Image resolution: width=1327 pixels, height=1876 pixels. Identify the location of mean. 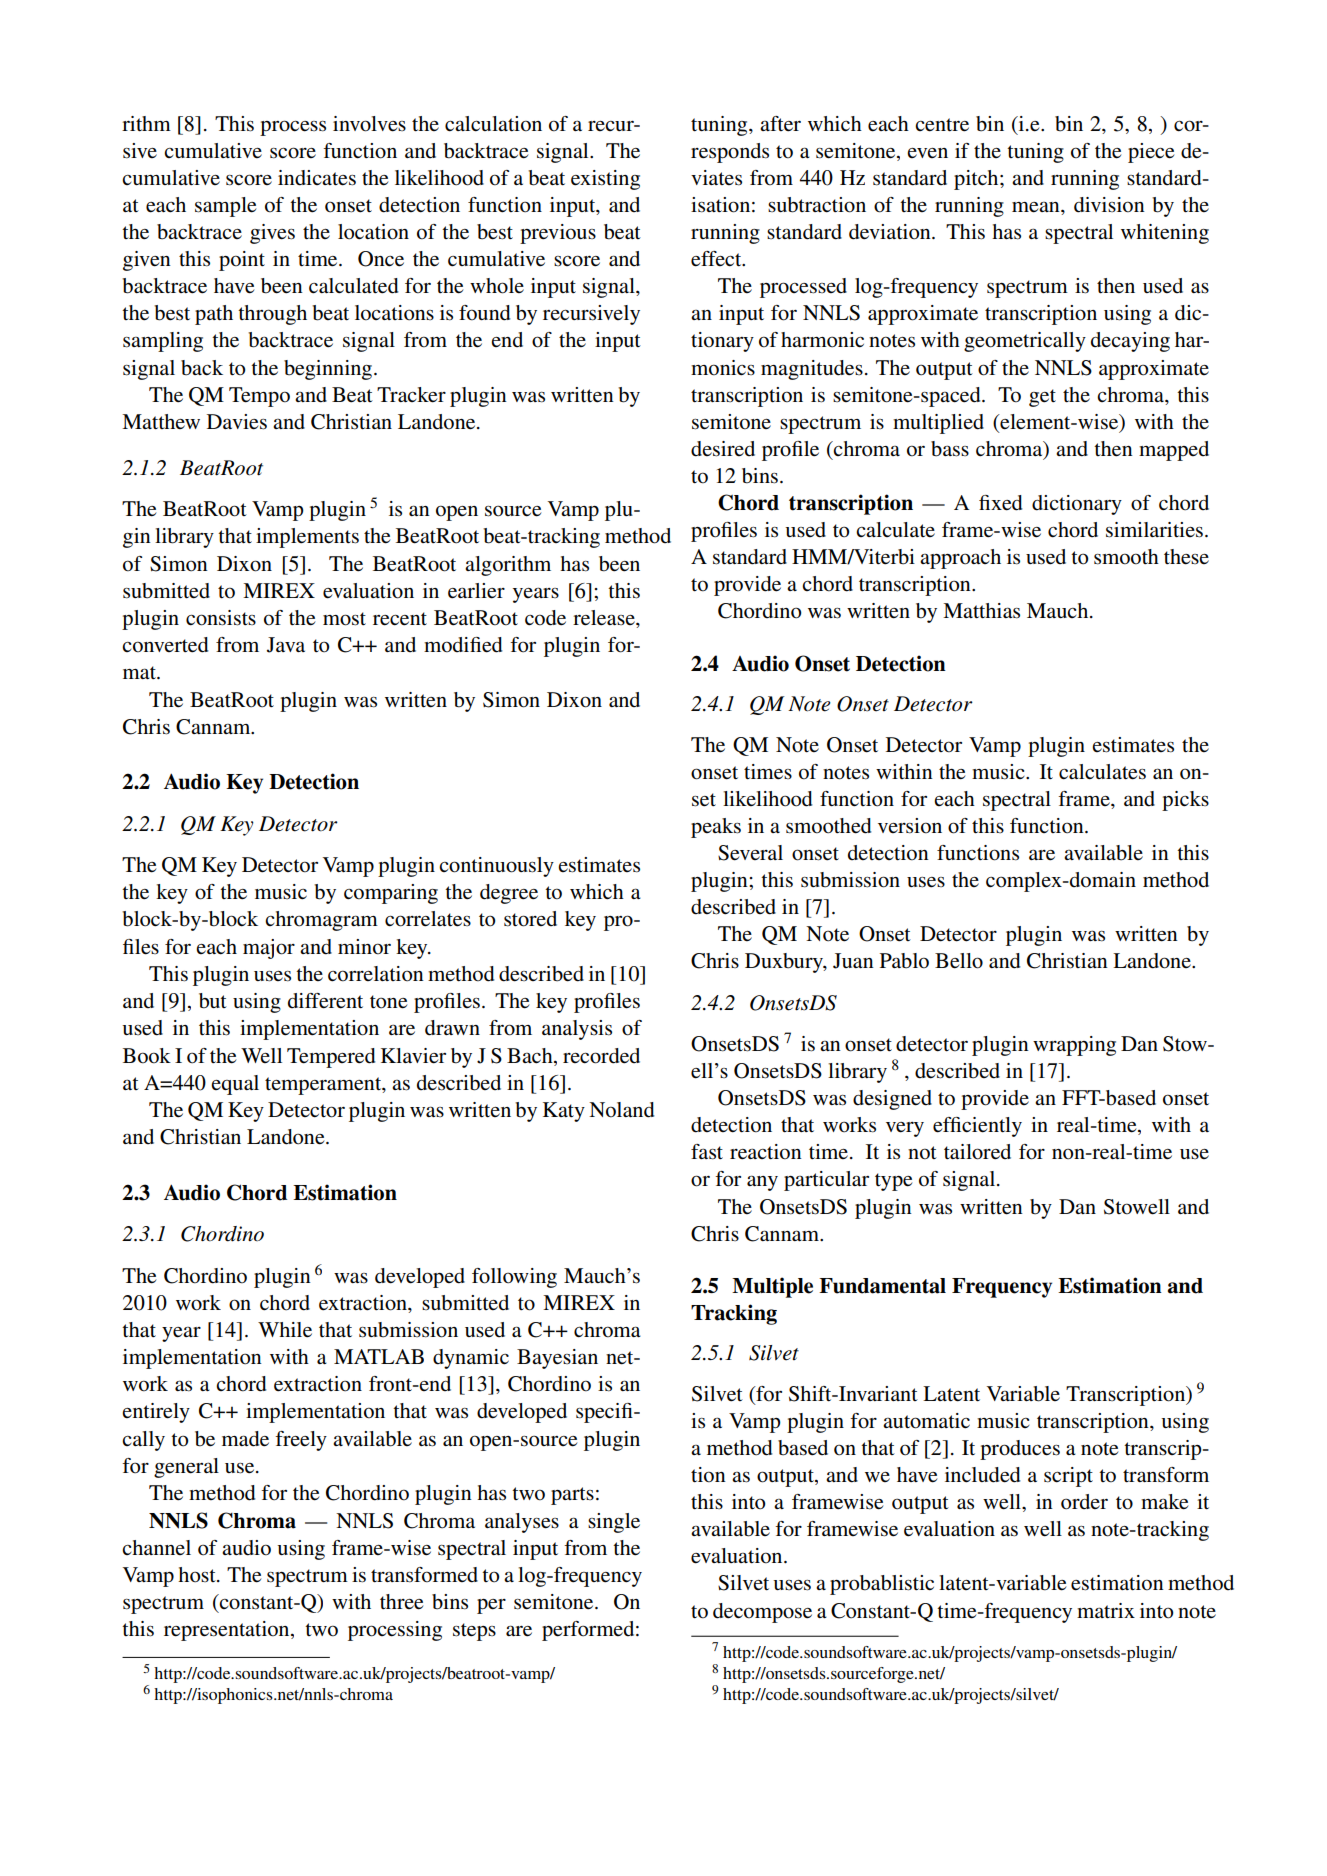
(1037, 207).
